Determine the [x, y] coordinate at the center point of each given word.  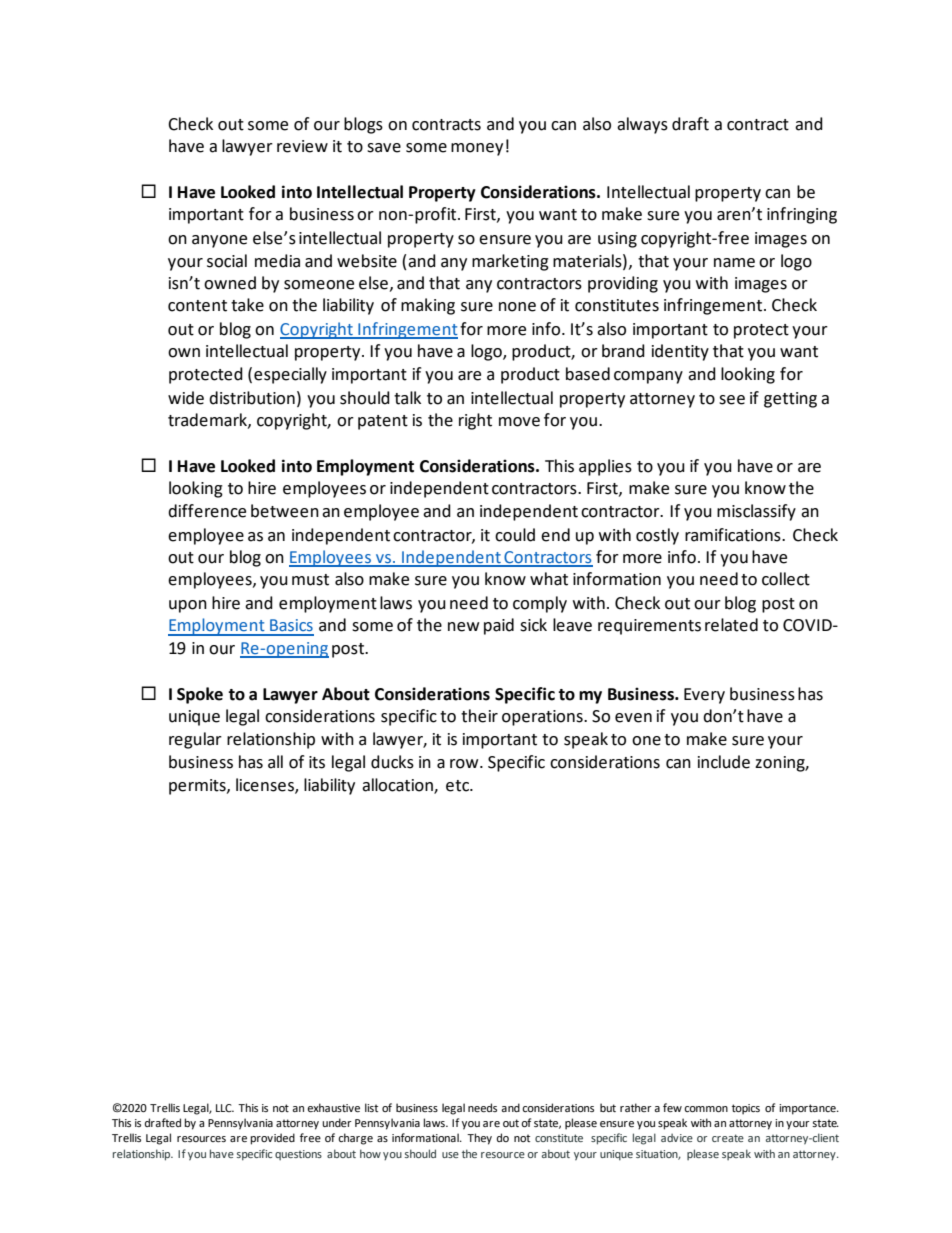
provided [272, 1139]
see [732, 400]
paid [499, 626]
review [302, 146]
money [477, 149]
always [642, 125]
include [724, 762]
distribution [252, 398]
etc [458, 786]
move [519, 422]
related [731, 625]
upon [188, 606]
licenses [266, 785]
